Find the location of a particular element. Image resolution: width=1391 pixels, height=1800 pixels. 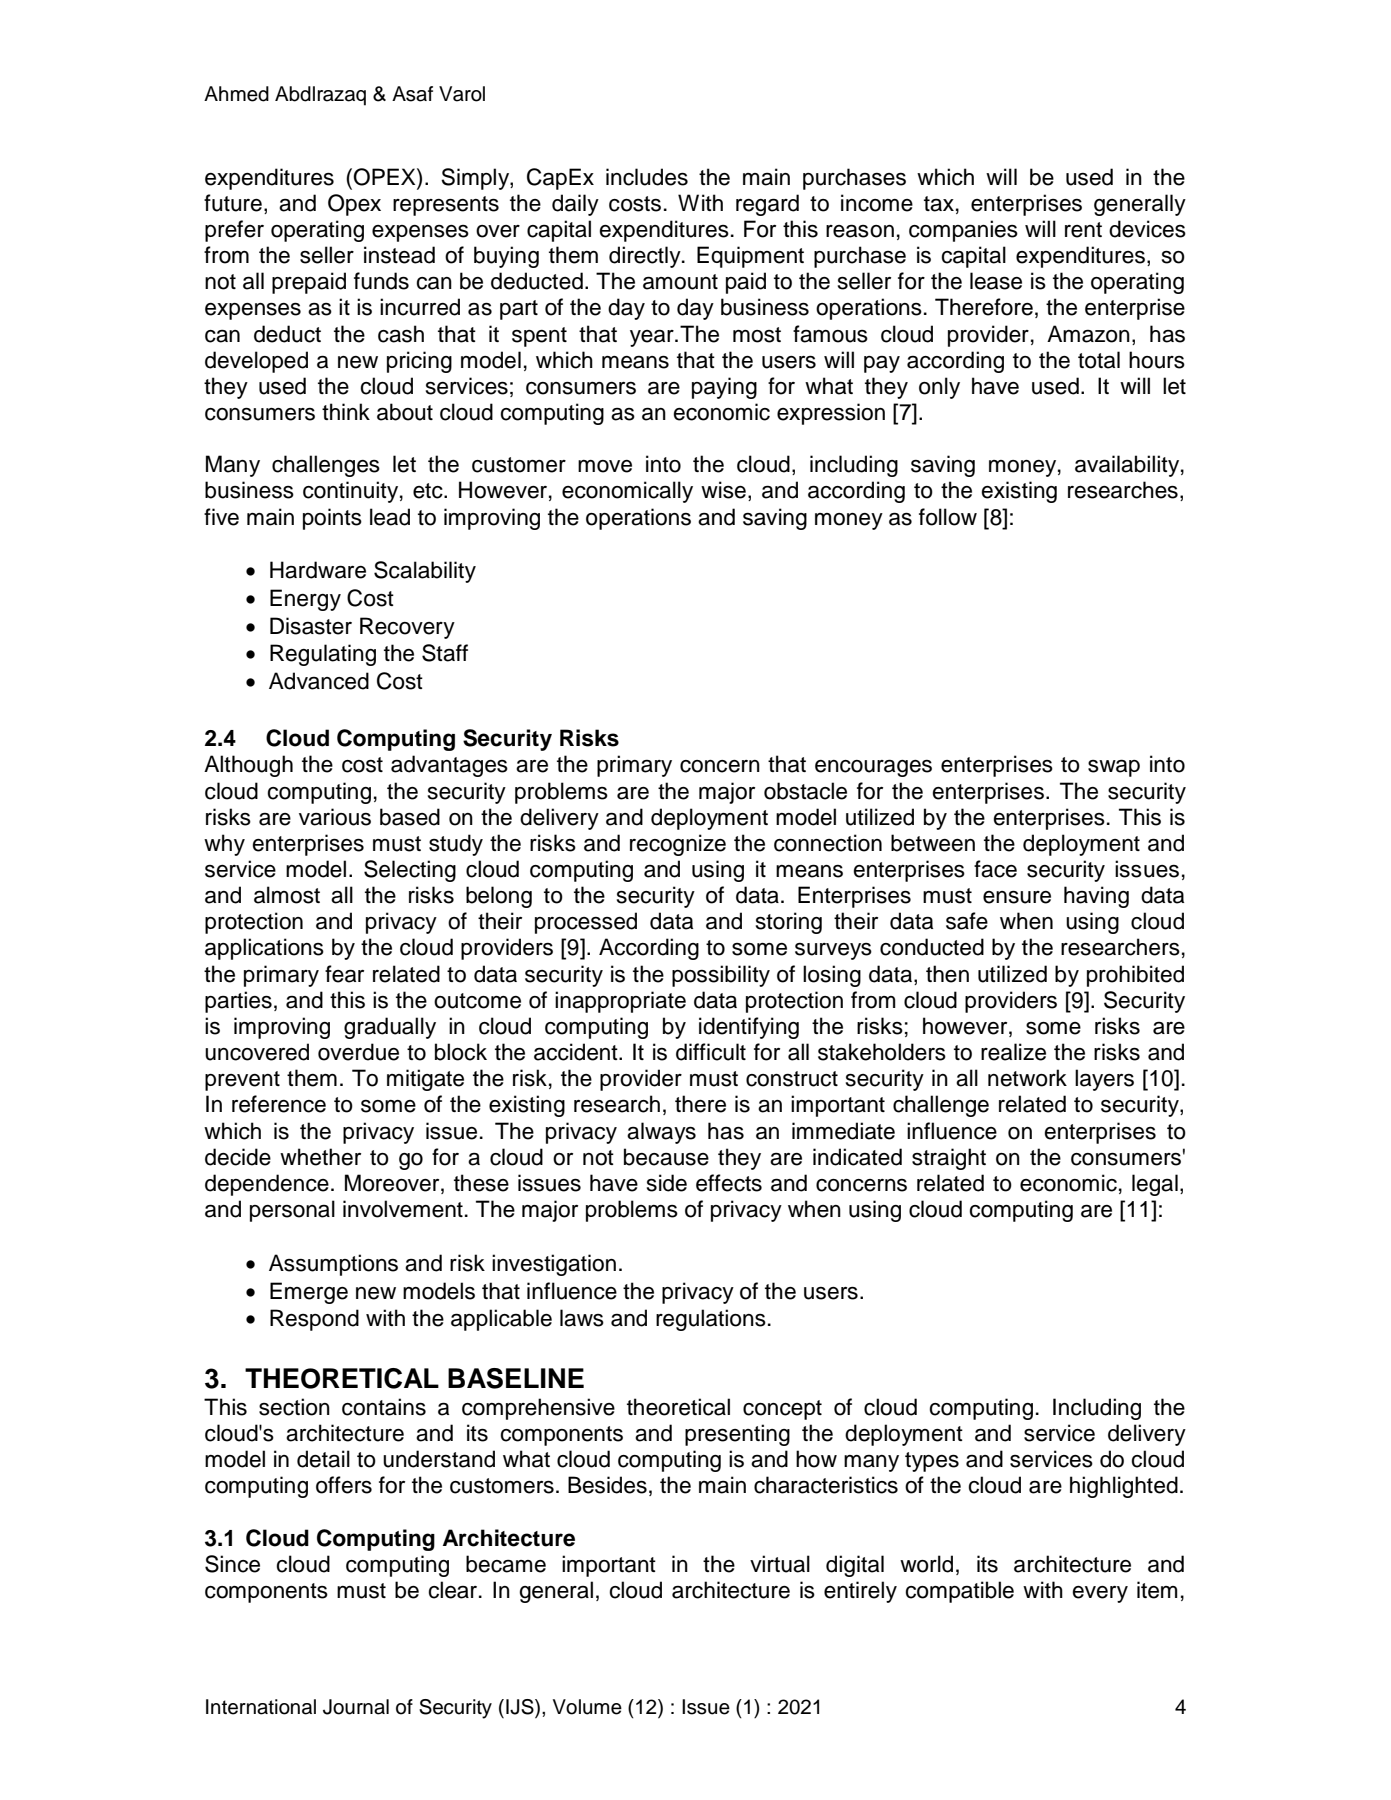

Volume is located at coordinates (587, 1707).
